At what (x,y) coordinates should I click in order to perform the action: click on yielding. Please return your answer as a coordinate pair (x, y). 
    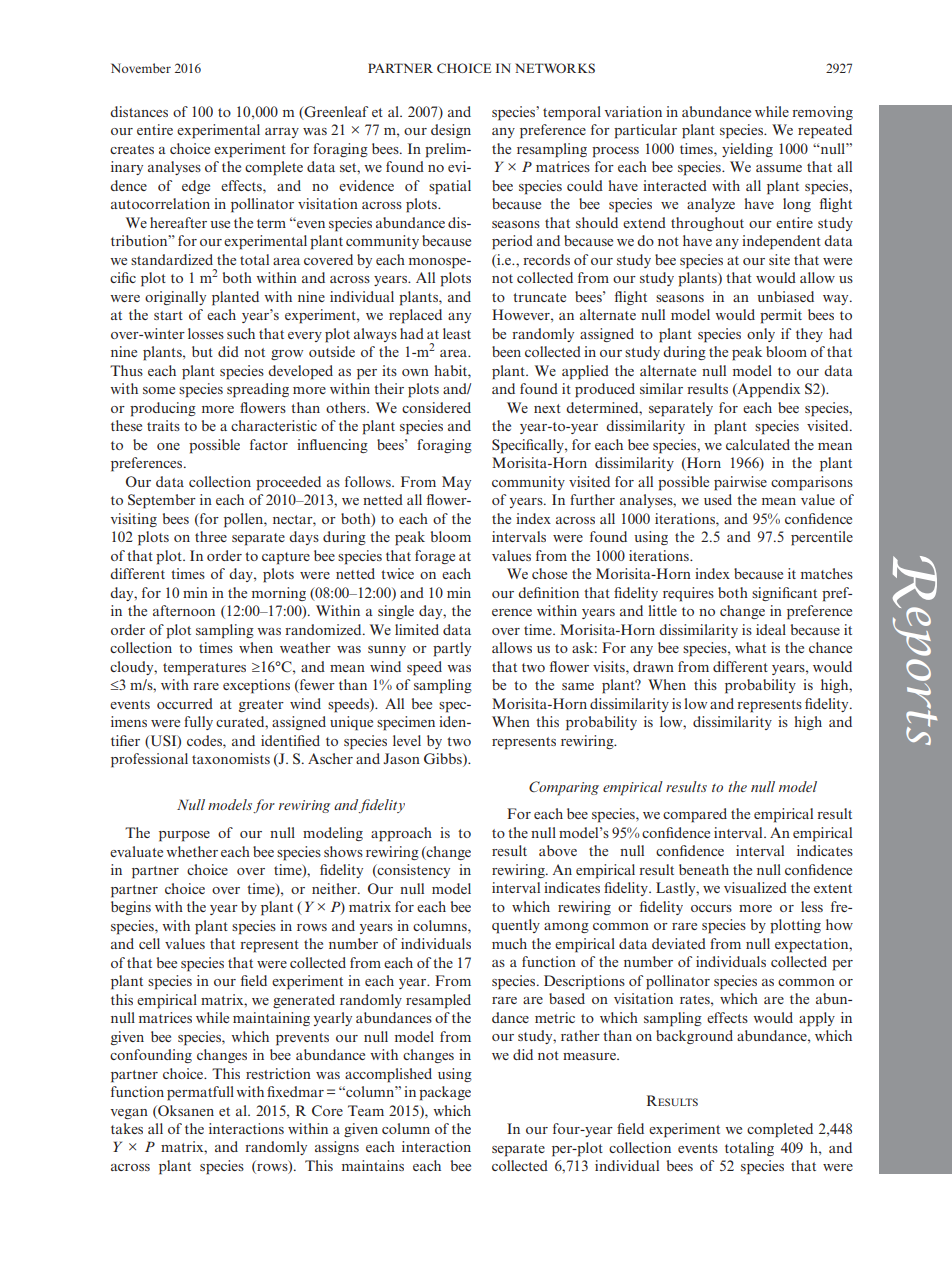
    Looking at the image, I should click on (747, 150).
